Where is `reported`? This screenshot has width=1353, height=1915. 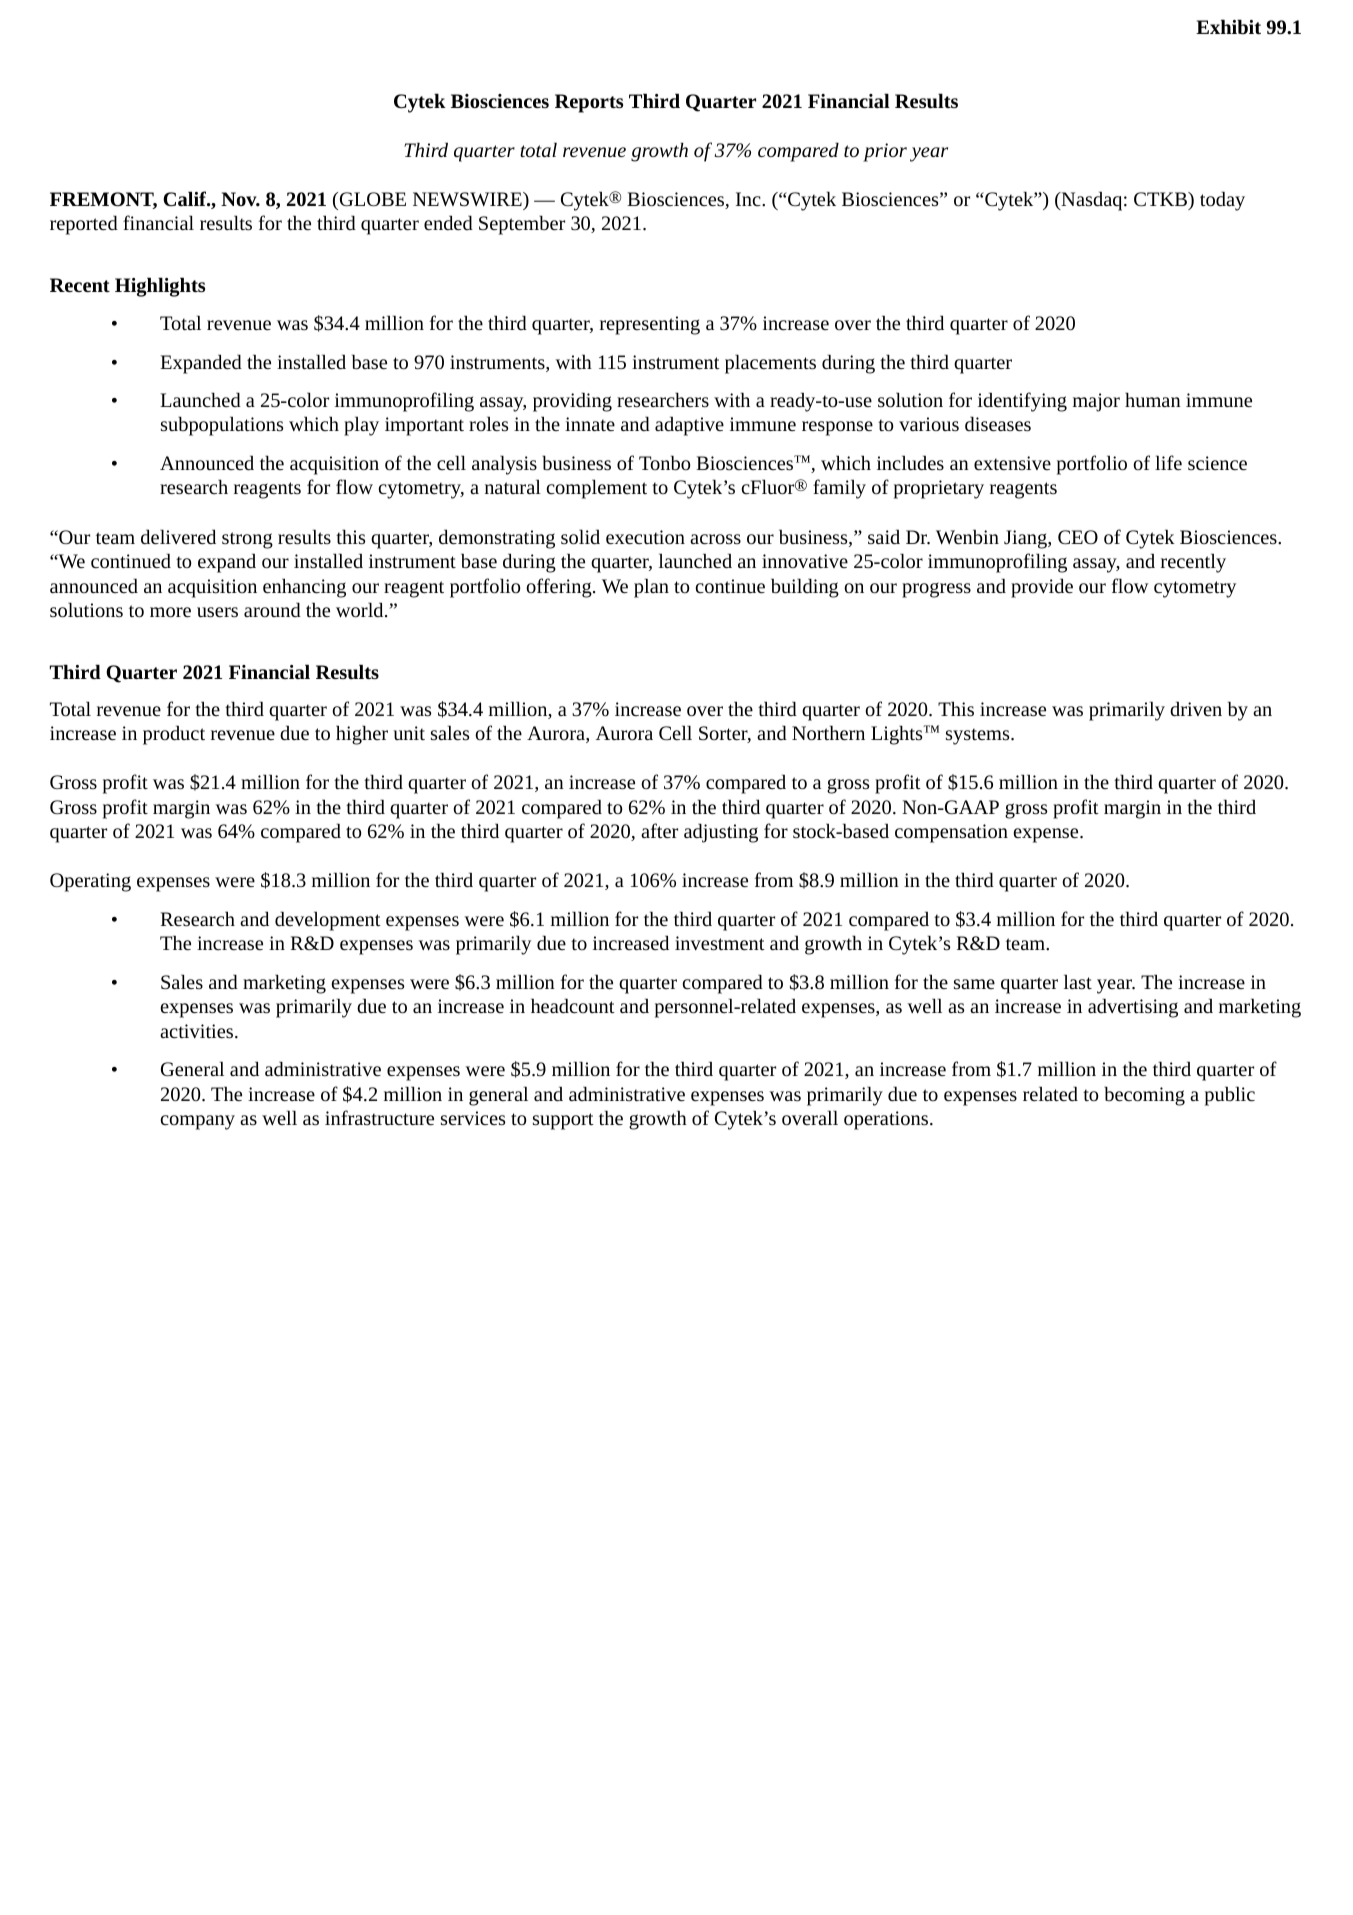
reported is located at coordinates (84, 225).
